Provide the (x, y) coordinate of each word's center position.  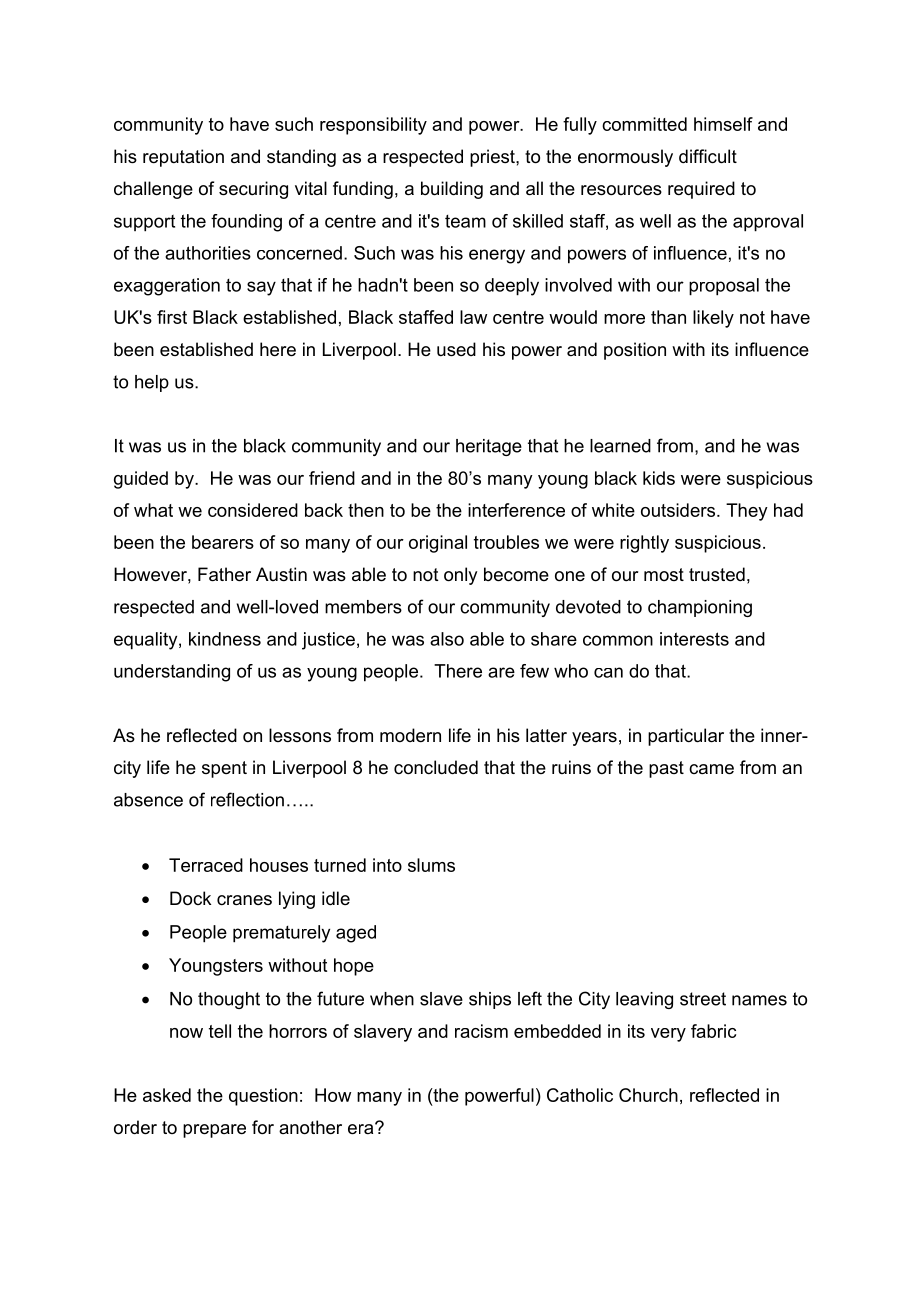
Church (648, 1095)
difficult (708, 156)
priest (493, 158)
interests (694, 639)
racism (481, 1031)
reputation (183, 158)
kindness (225, 639)
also (447, 639)
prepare (214, 1131)
